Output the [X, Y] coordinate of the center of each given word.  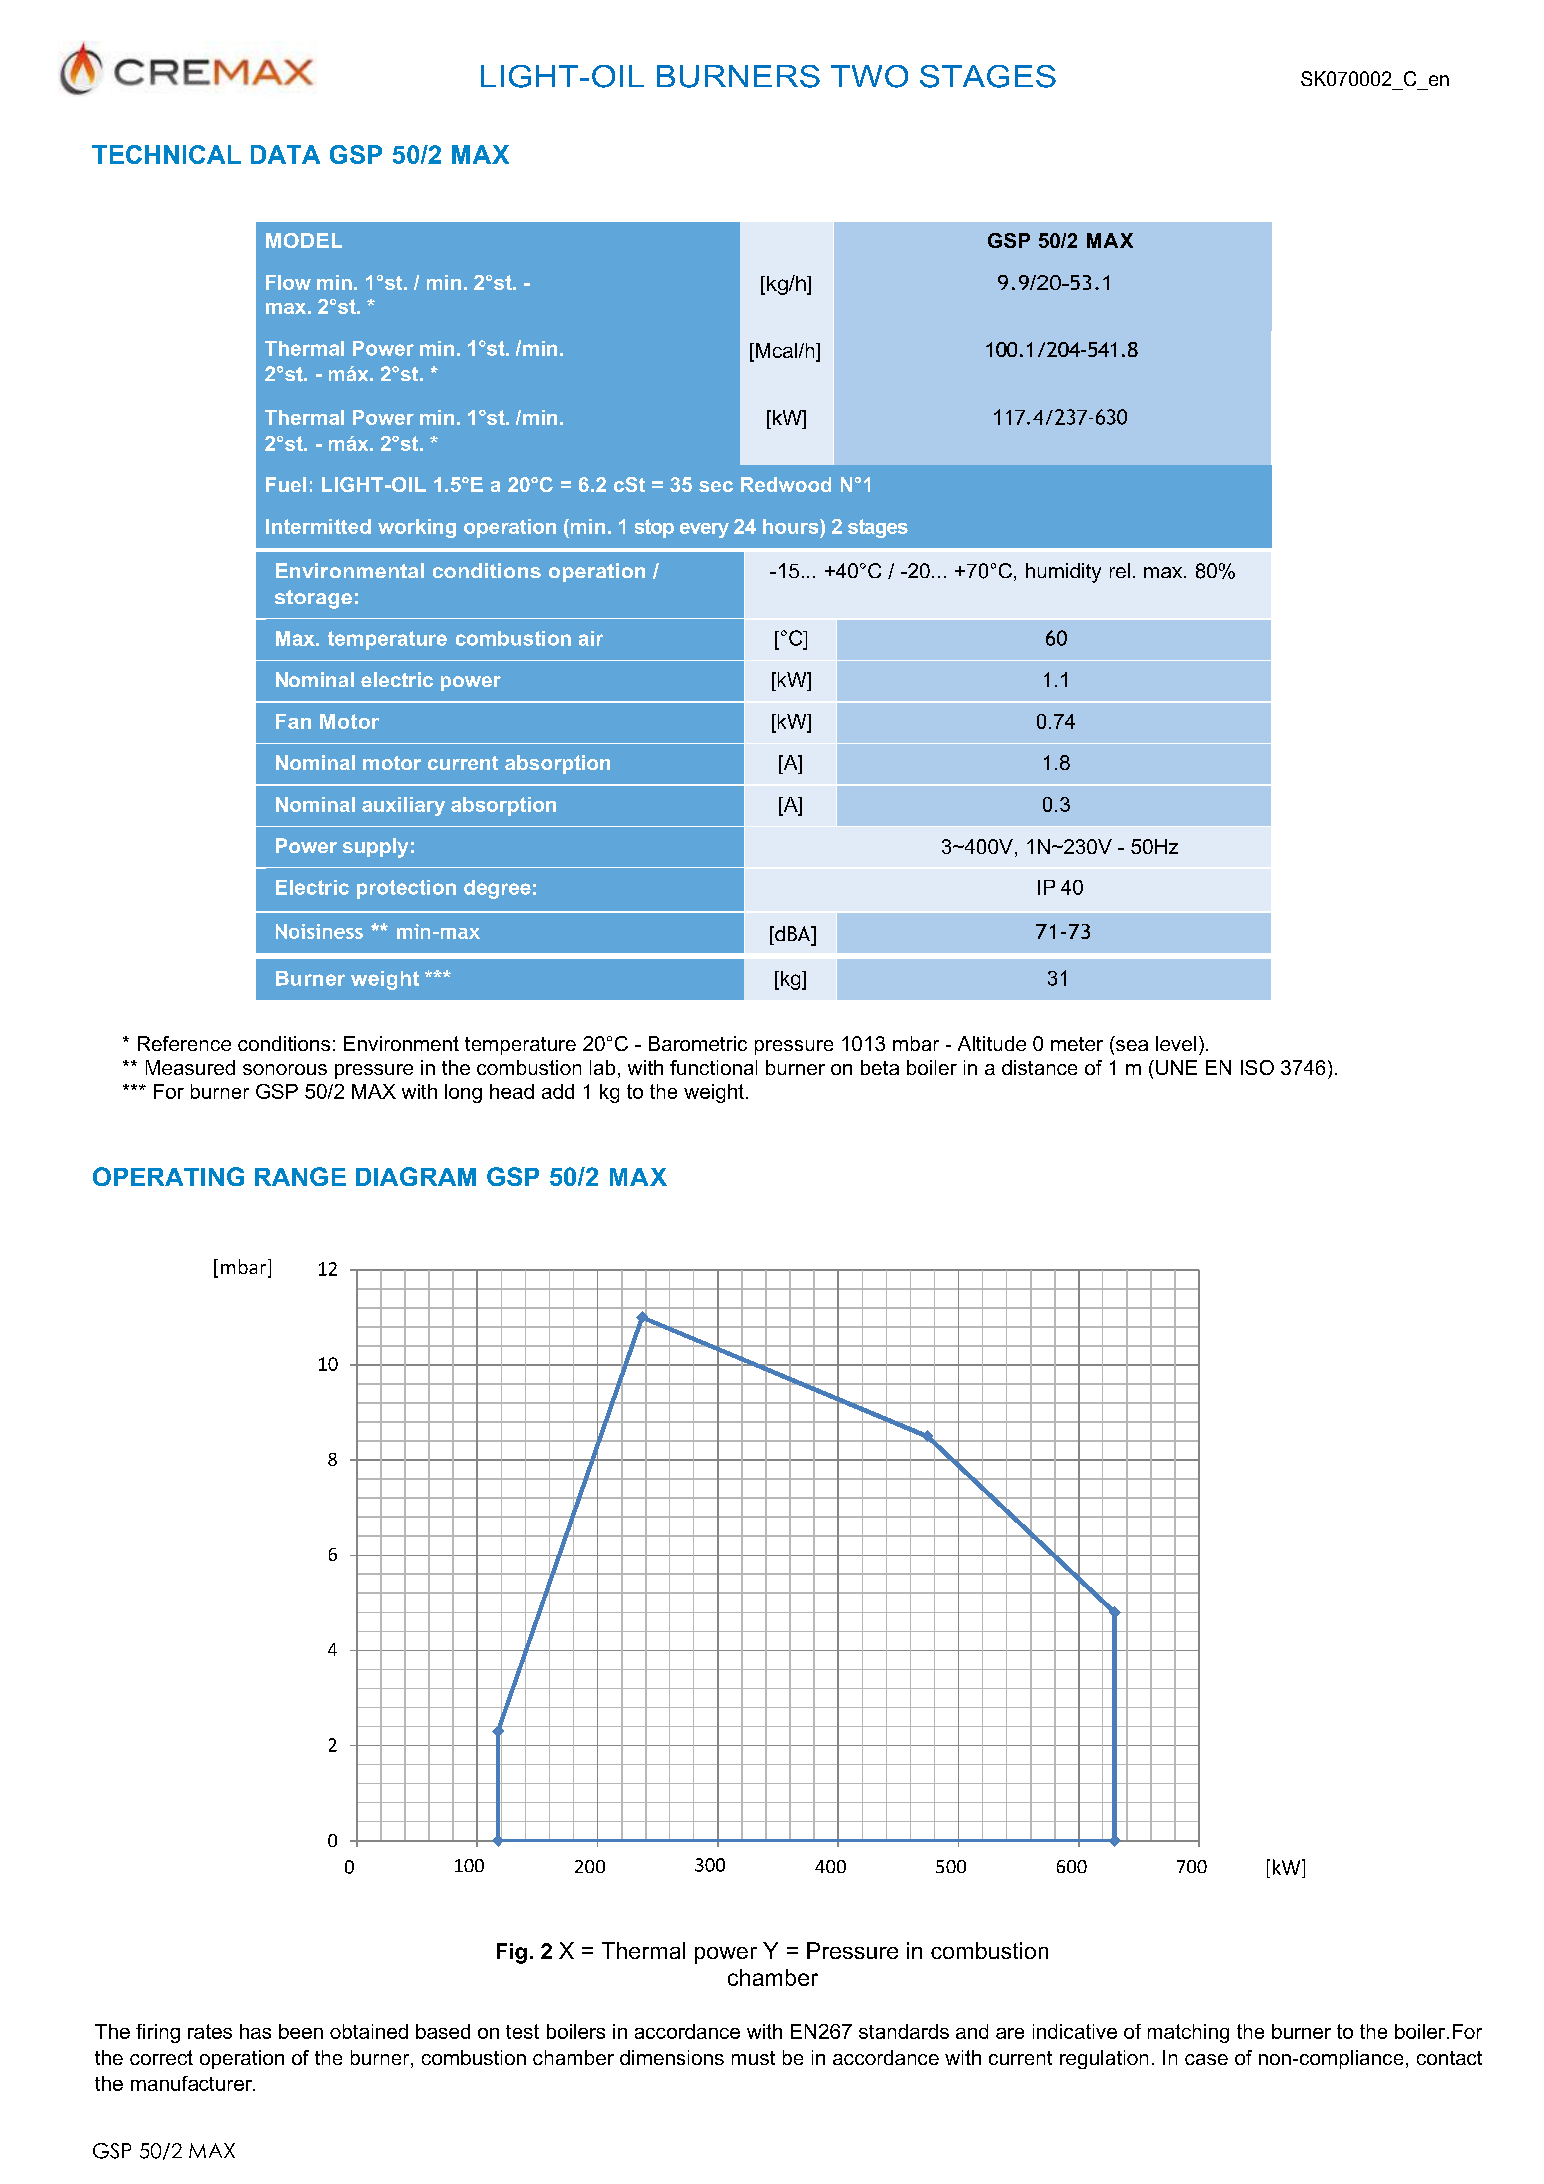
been [301, 2031]
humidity [1063, 573]
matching [1188, 2033]
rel [1120, 570]
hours [792, 526]
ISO [1257, 1067]
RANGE [300, 1176]
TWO [869, 76]
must [753, 2058]
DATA [285, 154]
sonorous [285, 1069]
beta [880, 1067]
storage [313, 599]
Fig [512, 1953]
